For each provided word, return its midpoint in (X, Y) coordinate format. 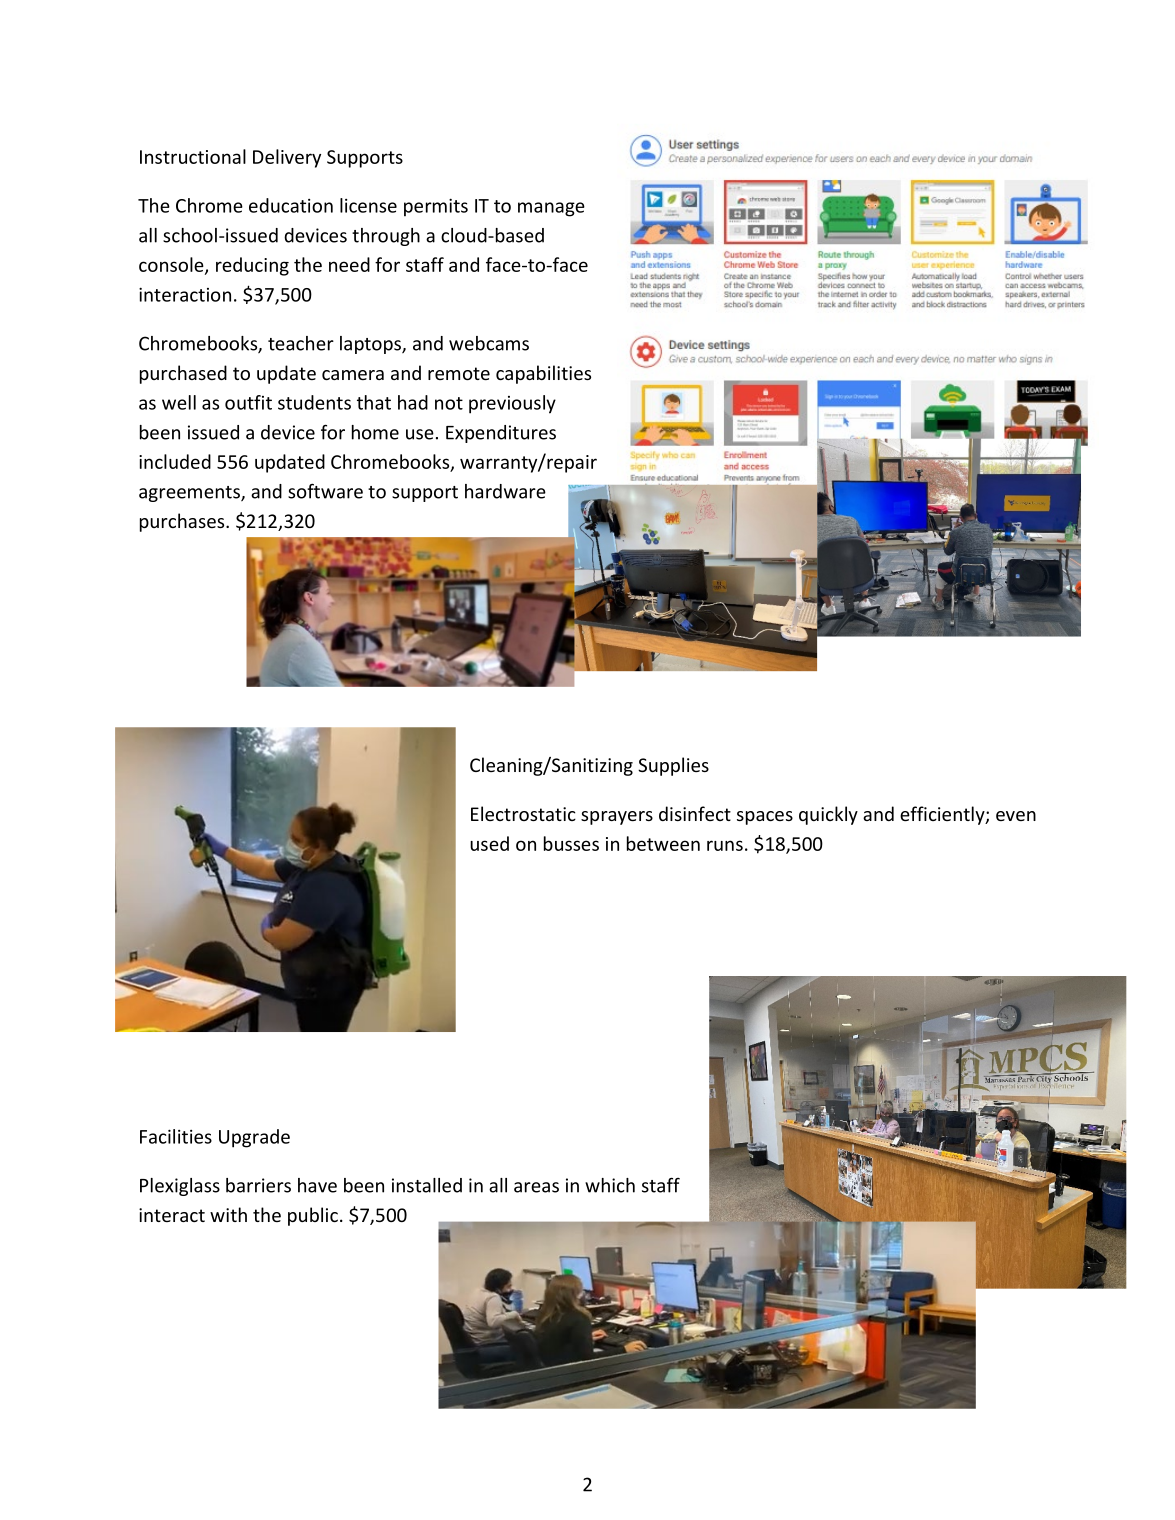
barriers (258, 1185)
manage (551, 209)
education (291, 205)
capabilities (543, 374)
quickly (828, 815)
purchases (183, 522)
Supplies (673, 766)
